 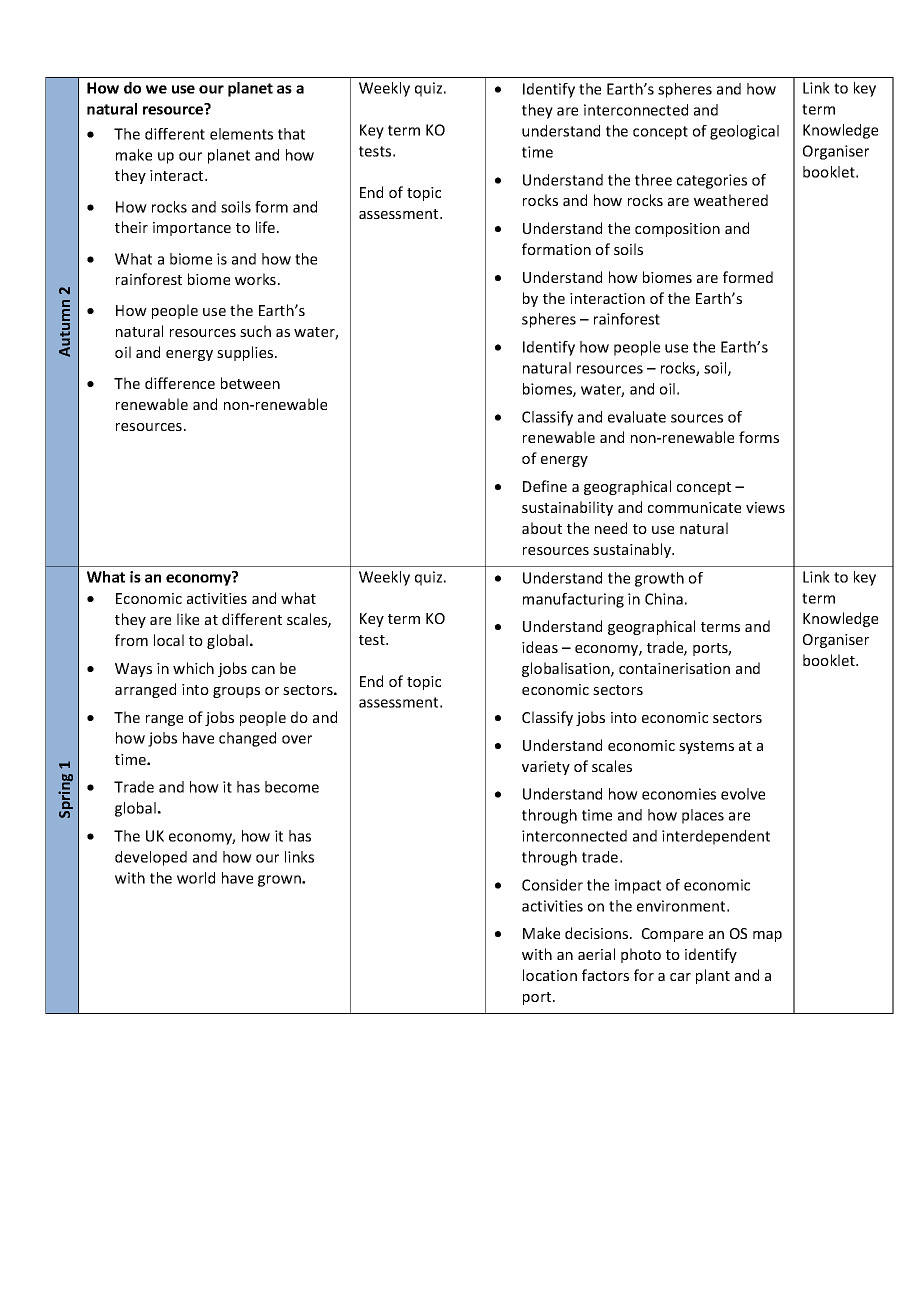 I want to click on that, so click(x=291, y=134).
